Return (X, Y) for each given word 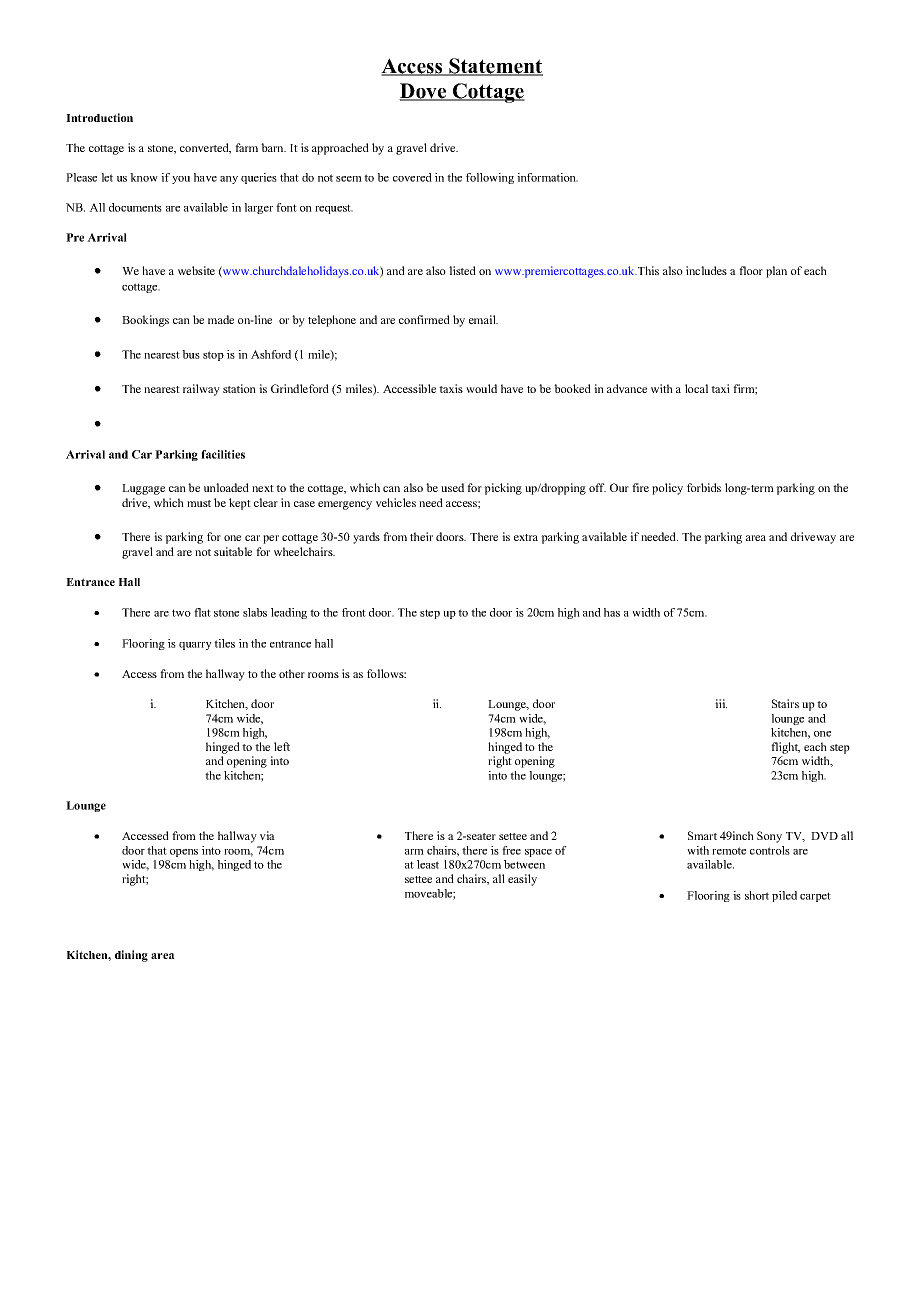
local (696, 388)
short (757, 895)
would (481, 388)
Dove (424, 92)
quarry (195, 646)
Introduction (99, 117)
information (547, 177)
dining (131, 956)
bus (191, 354)
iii (721, 703)
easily (522, 880)
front (354, 612)
